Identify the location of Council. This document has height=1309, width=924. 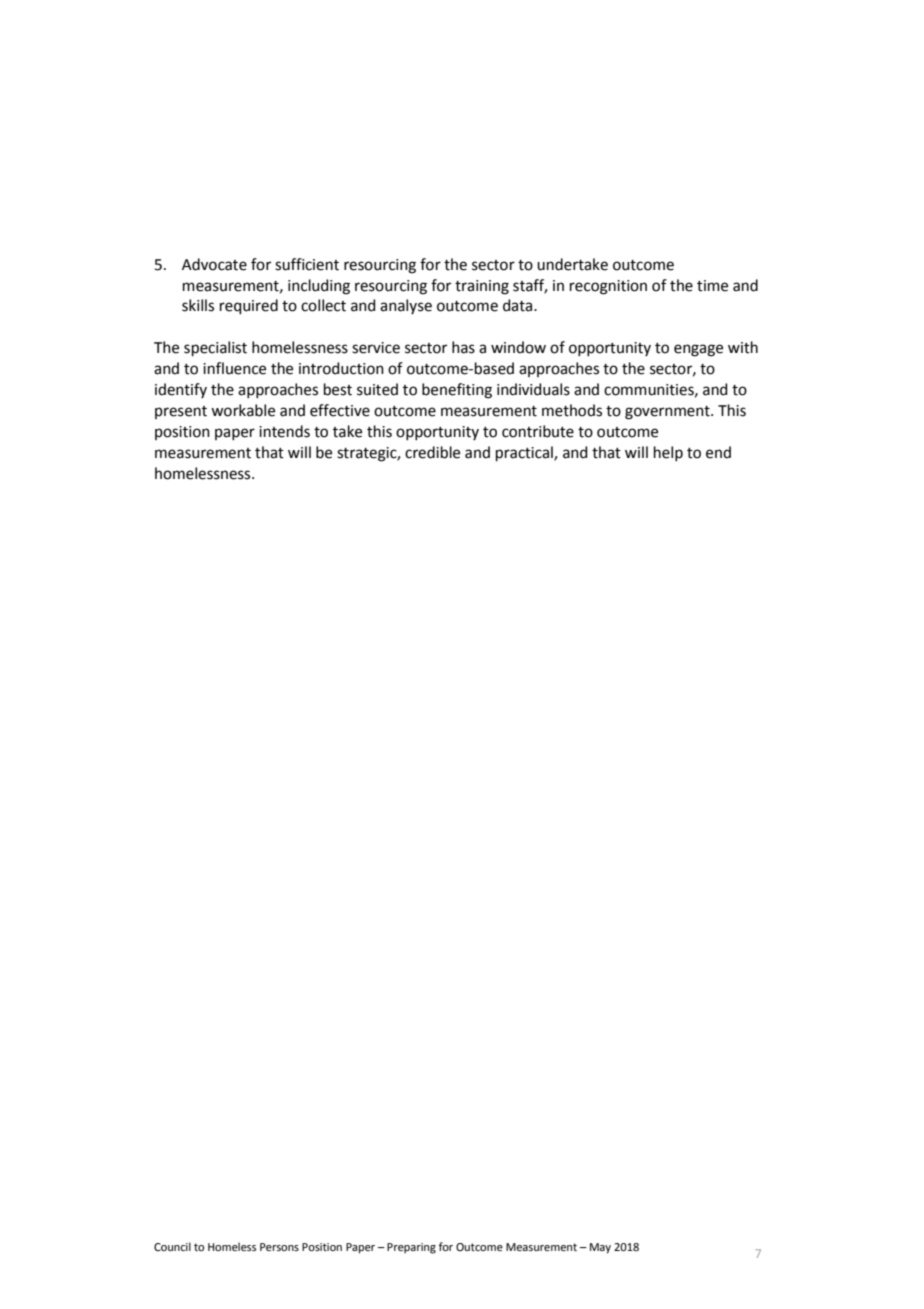
(172, 1246).
